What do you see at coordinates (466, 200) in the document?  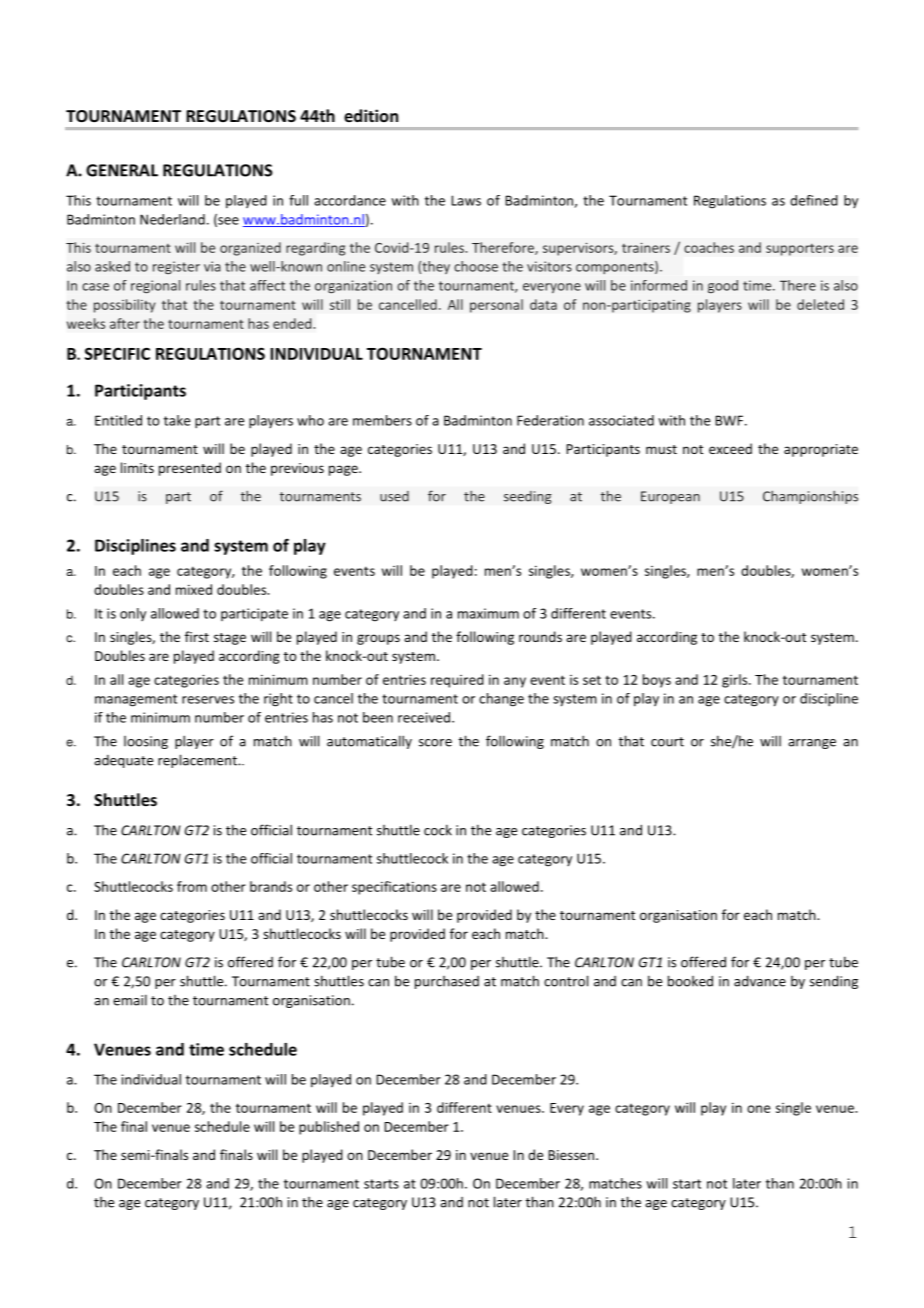 I see `Laws` at bounding box center [466, 200].
